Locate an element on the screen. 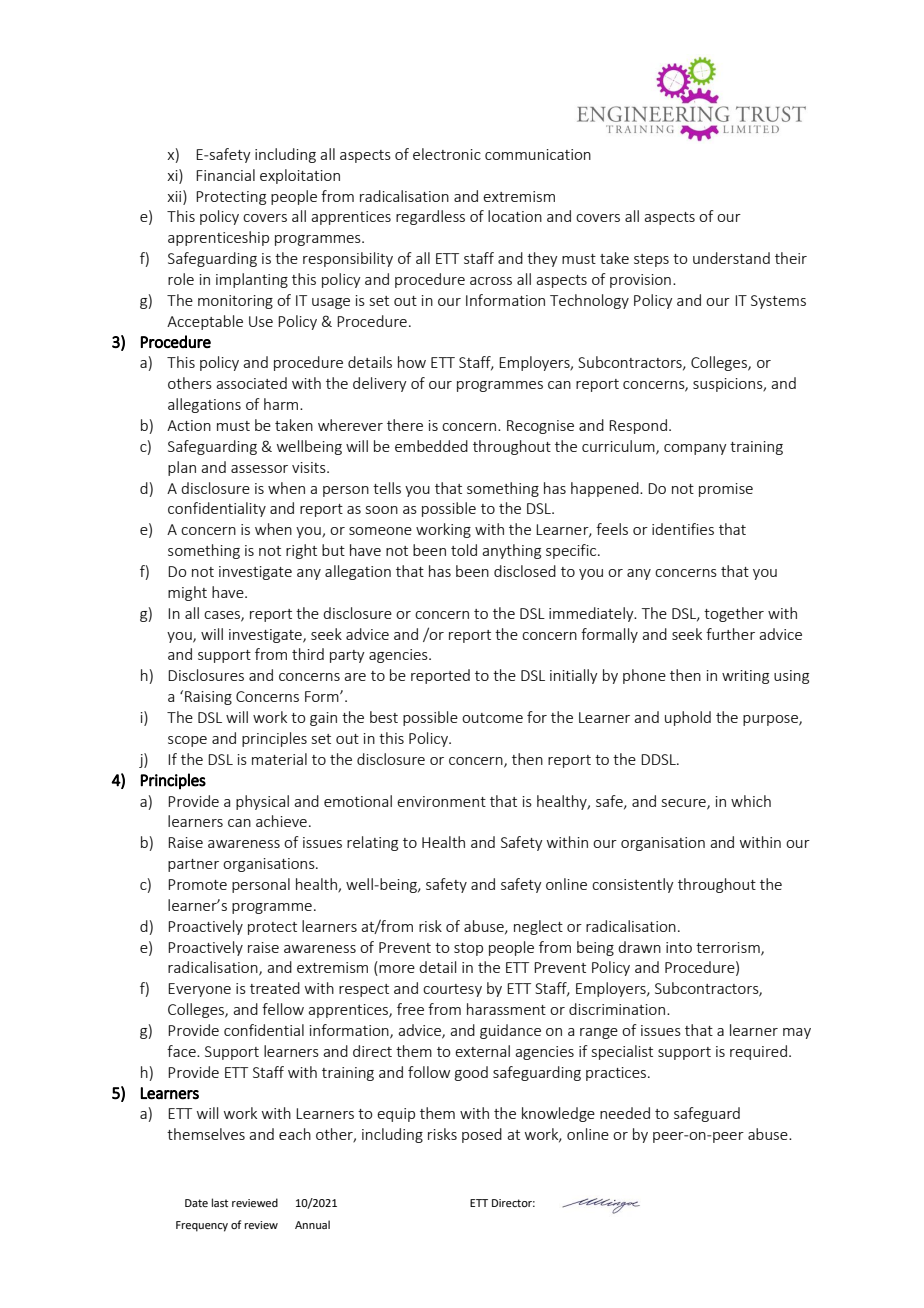 The image size is (924, 1308). company is located at coordinates (695, 449).
